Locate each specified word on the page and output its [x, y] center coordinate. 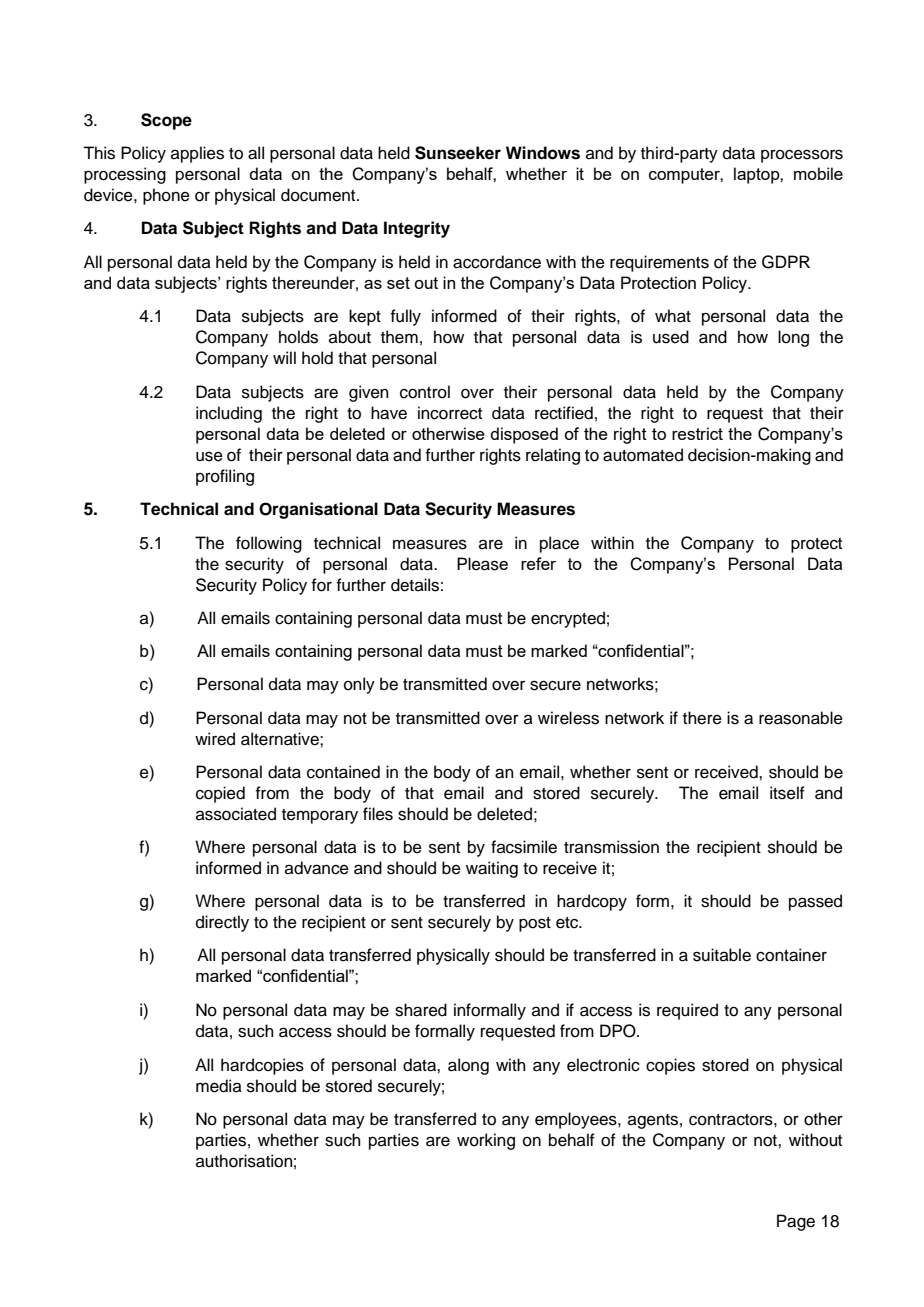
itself [787, 793]
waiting [492, 869]
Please [482, 564]
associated [236, 814]
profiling [225, 477]
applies [197, 154]
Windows [543, 153]
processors [802, 156]
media [219, 1086]
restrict [697, 433]
